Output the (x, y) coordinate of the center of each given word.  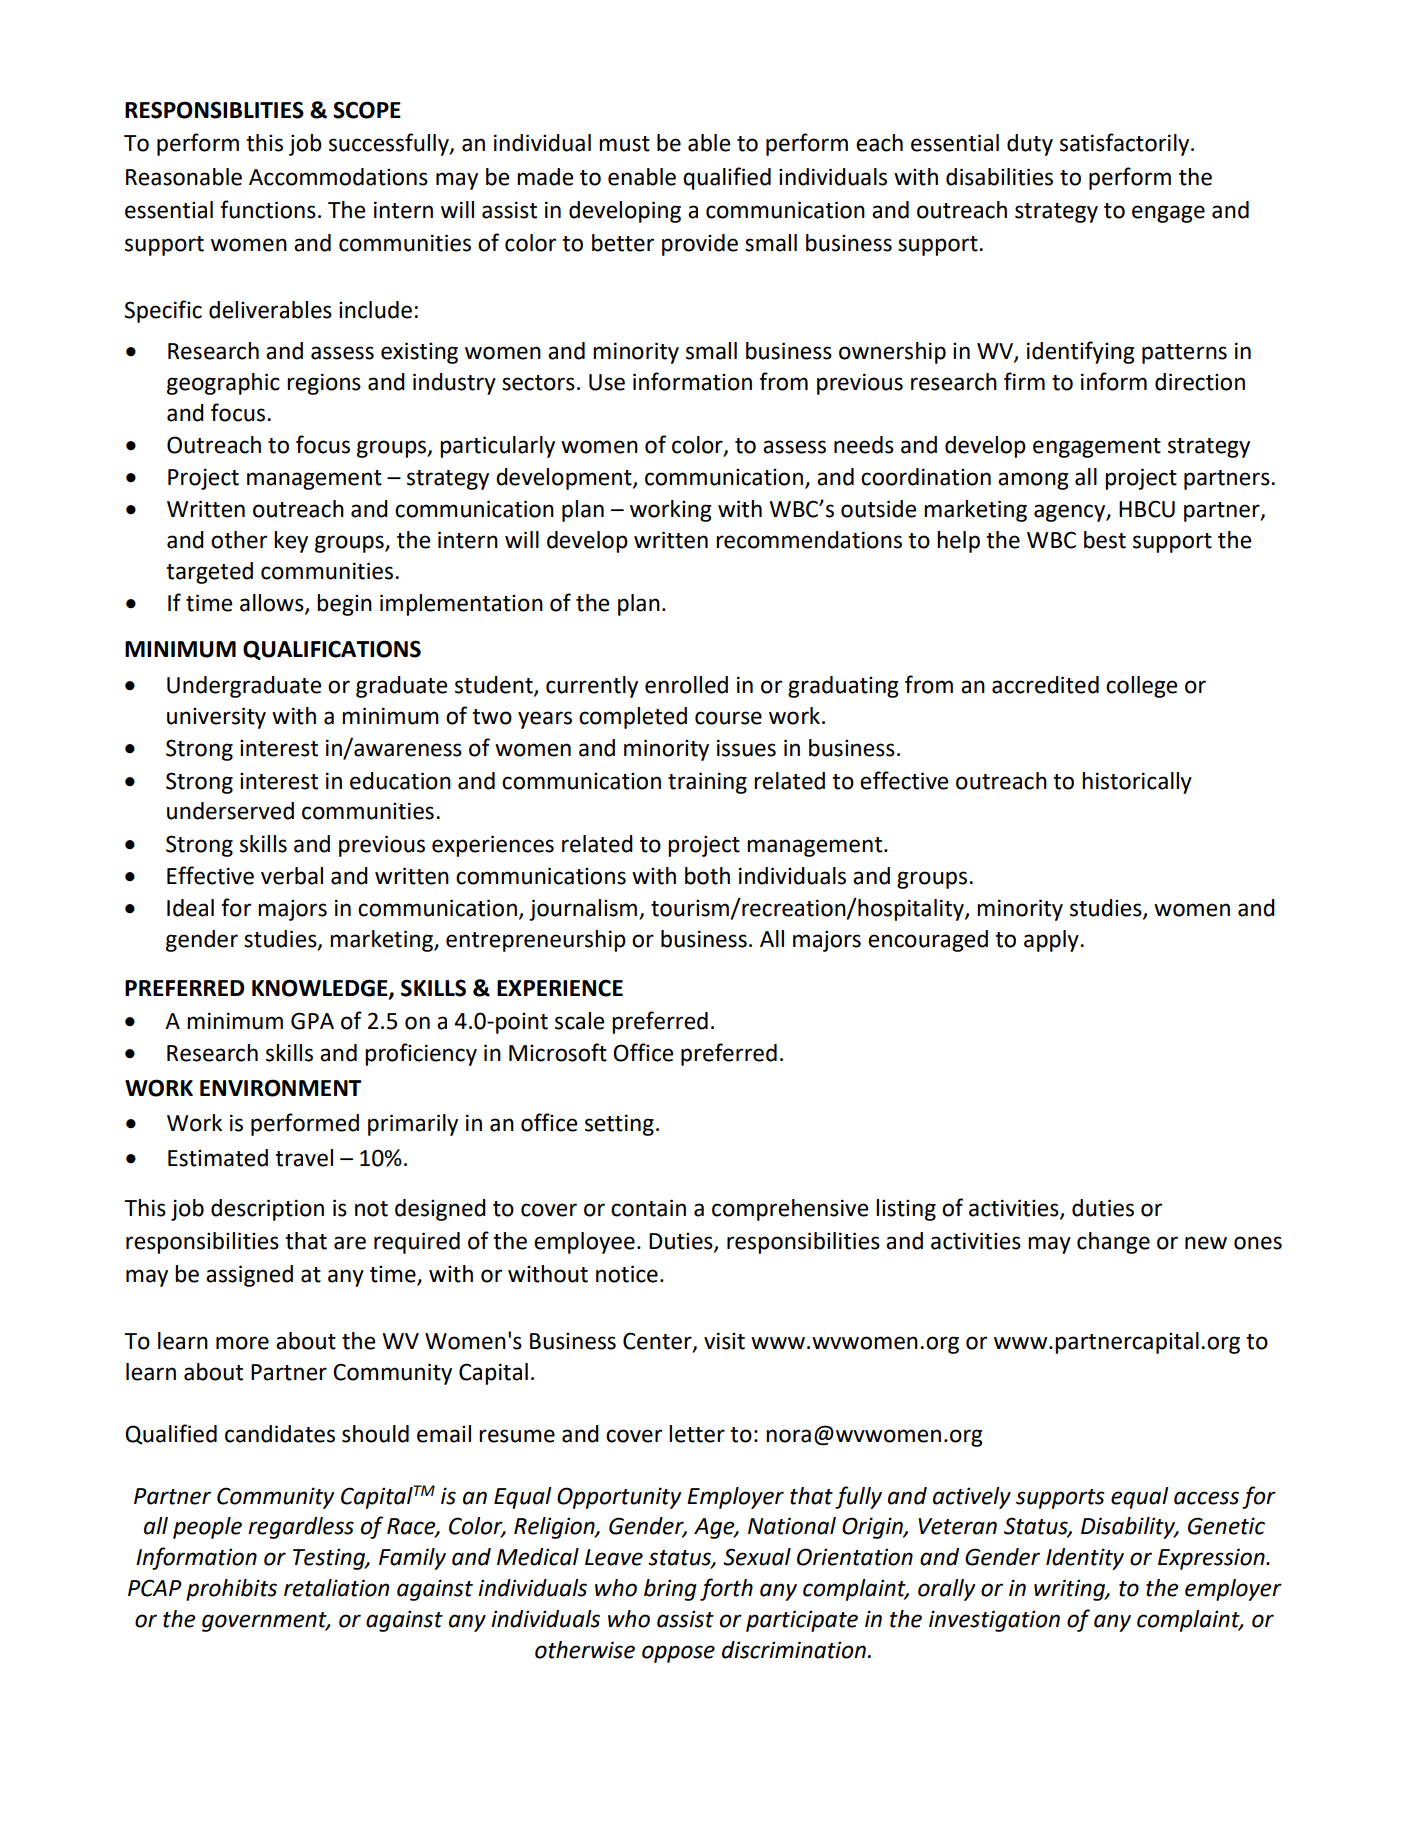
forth (726, 1589)
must (624, 144)
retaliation (336, 1588)
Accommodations (338, 177)
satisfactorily (1126, 144)
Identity (1085, 1559)
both (707, 876)
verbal (292, 876)
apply (1052, 941)
